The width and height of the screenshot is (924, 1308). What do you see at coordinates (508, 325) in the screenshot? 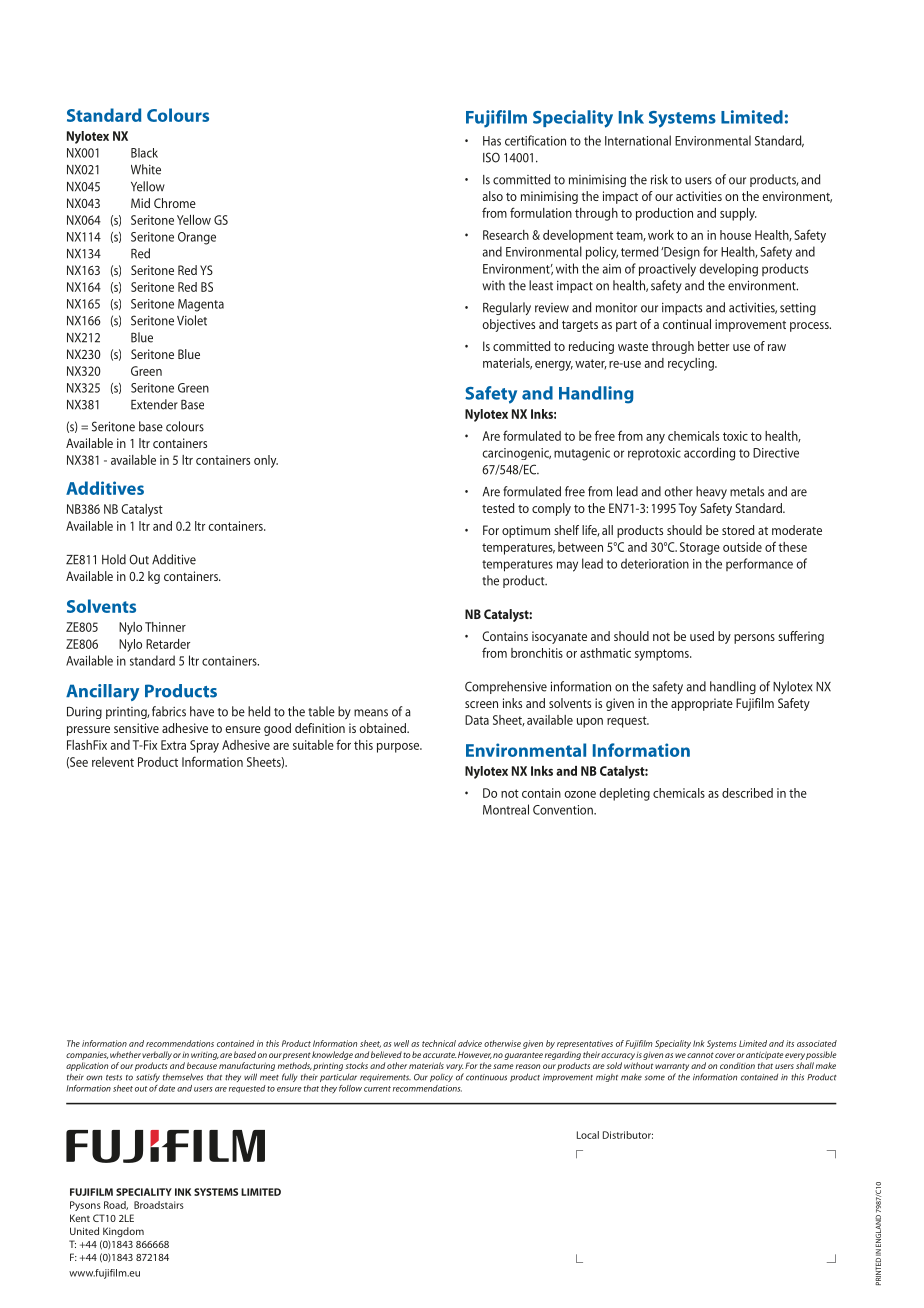
I see `objectives` at bounding box center [508, 325].
